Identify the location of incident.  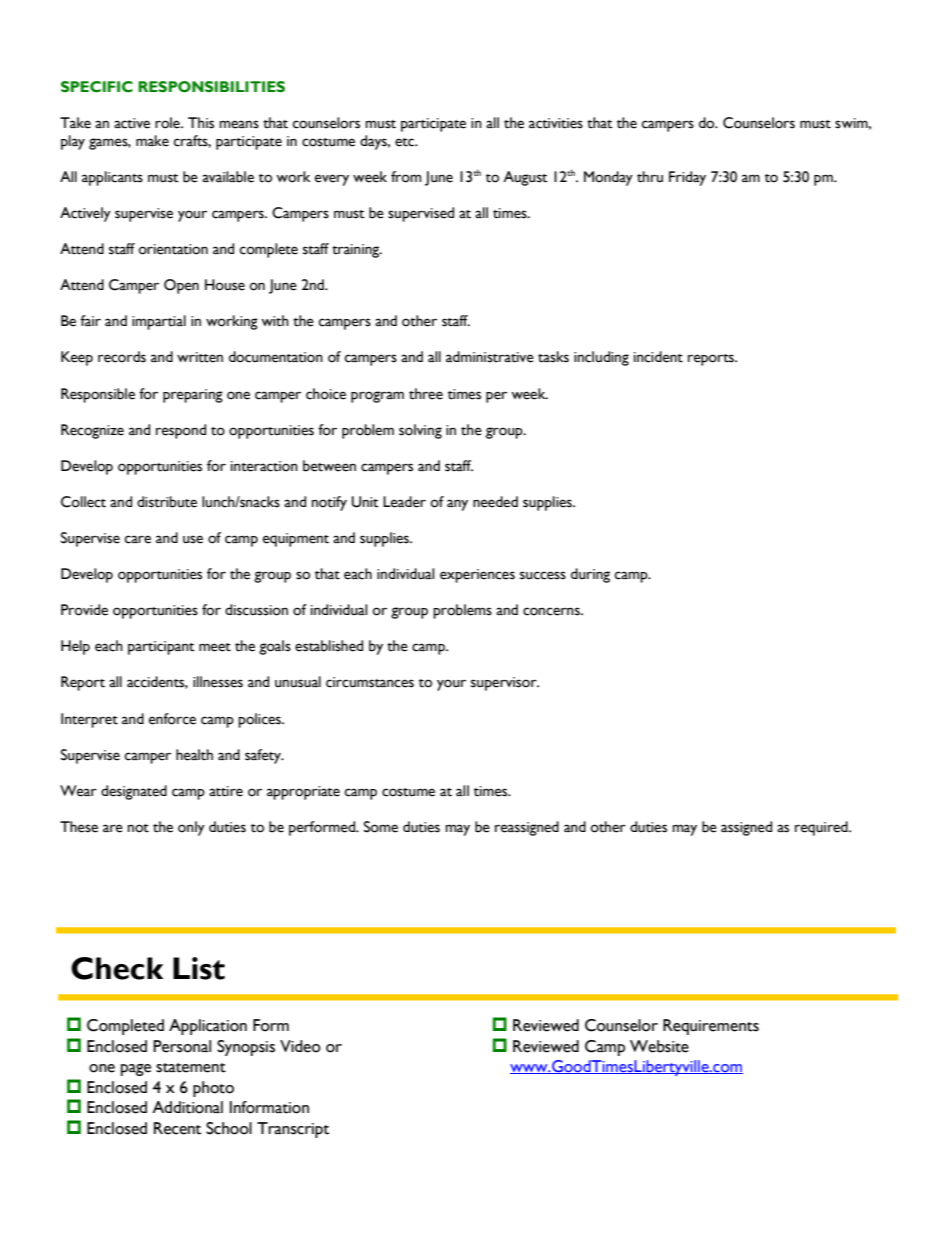
(658, 357).
